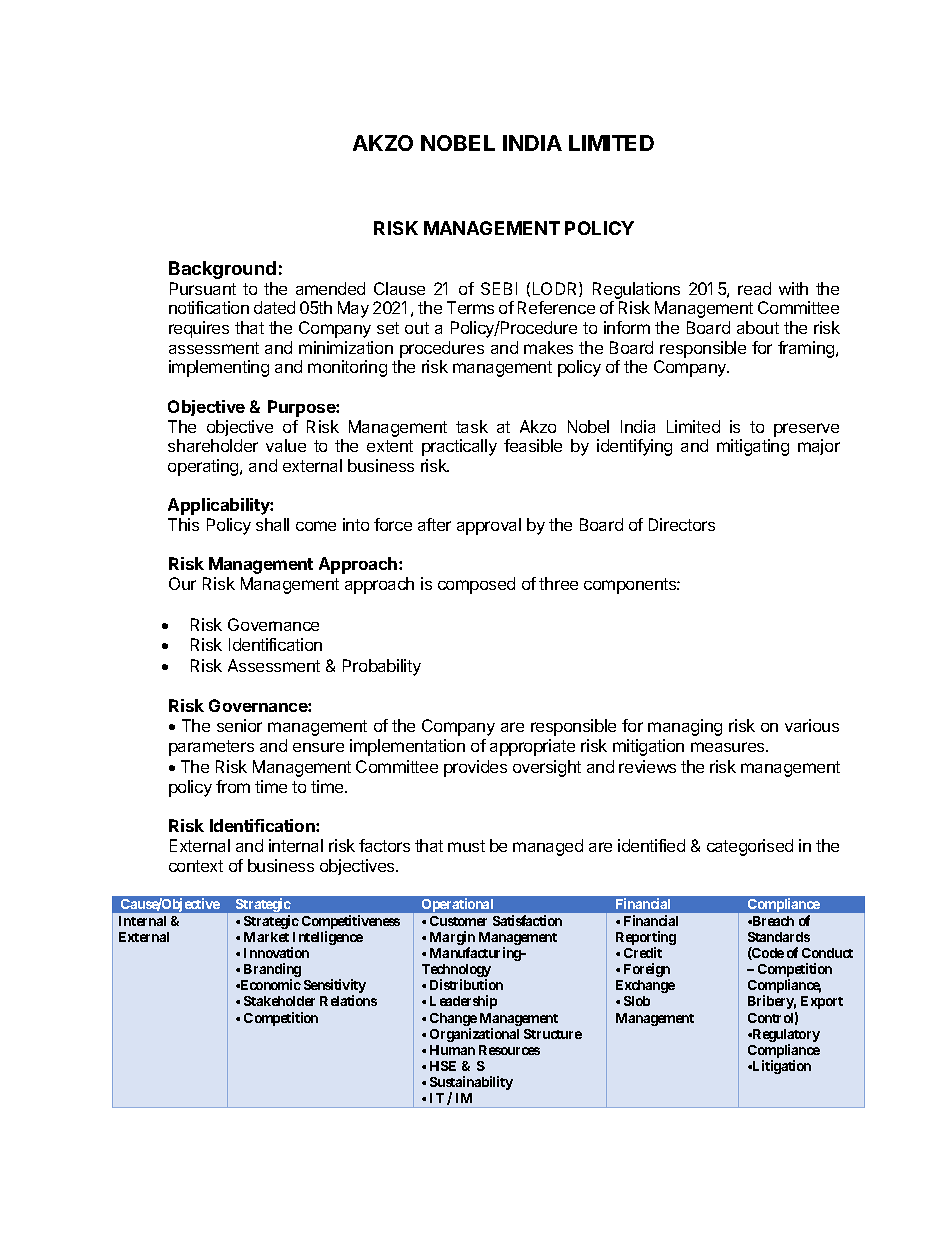 This page has width=952, height=1233. I want to click on SEBI, so click(499, 288).
